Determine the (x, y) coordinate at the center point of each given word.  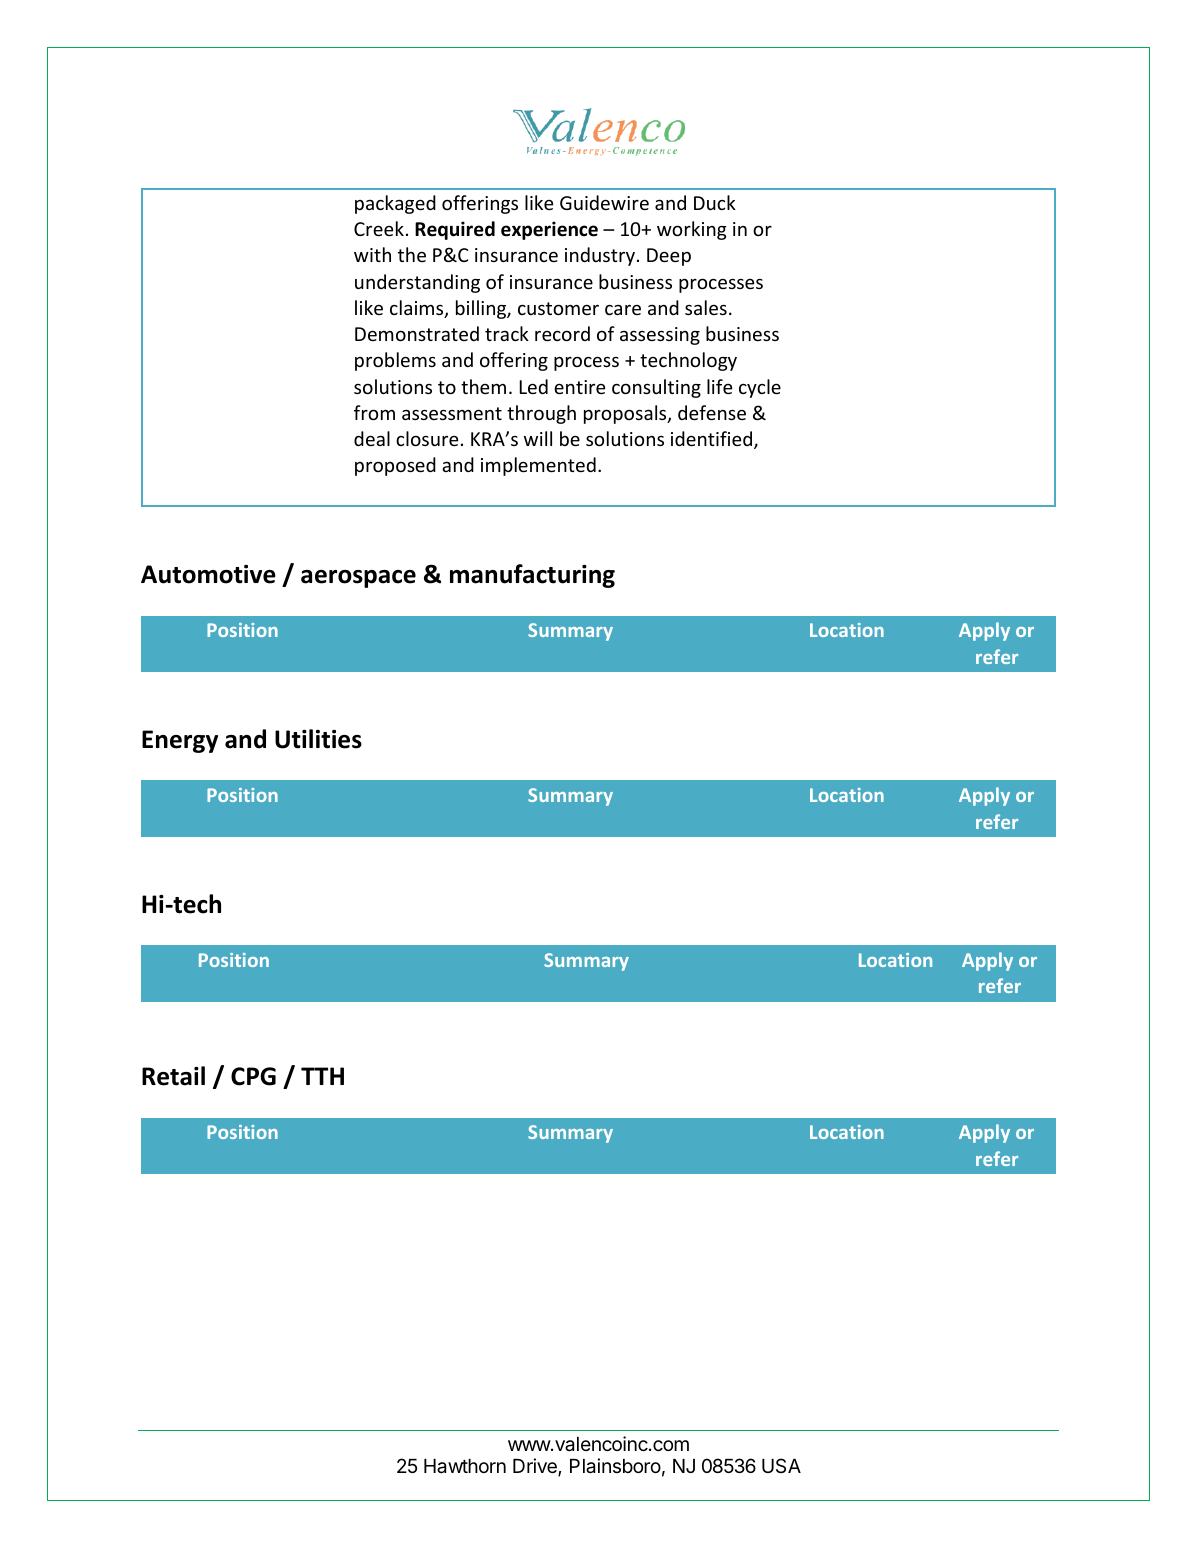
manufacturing (532, 576)
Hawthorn (465, 1466)
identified (713, 440)
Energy (180, 741)
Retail (173, 1076)
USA (781, 1465)
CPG (253, 1076)
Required (455, 230)
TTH (322, 1076)
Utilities (318, 739)
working (692, 230)
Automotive (208, 574)
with (372, 254)
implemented (538, 466)
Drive (536, 1467)
